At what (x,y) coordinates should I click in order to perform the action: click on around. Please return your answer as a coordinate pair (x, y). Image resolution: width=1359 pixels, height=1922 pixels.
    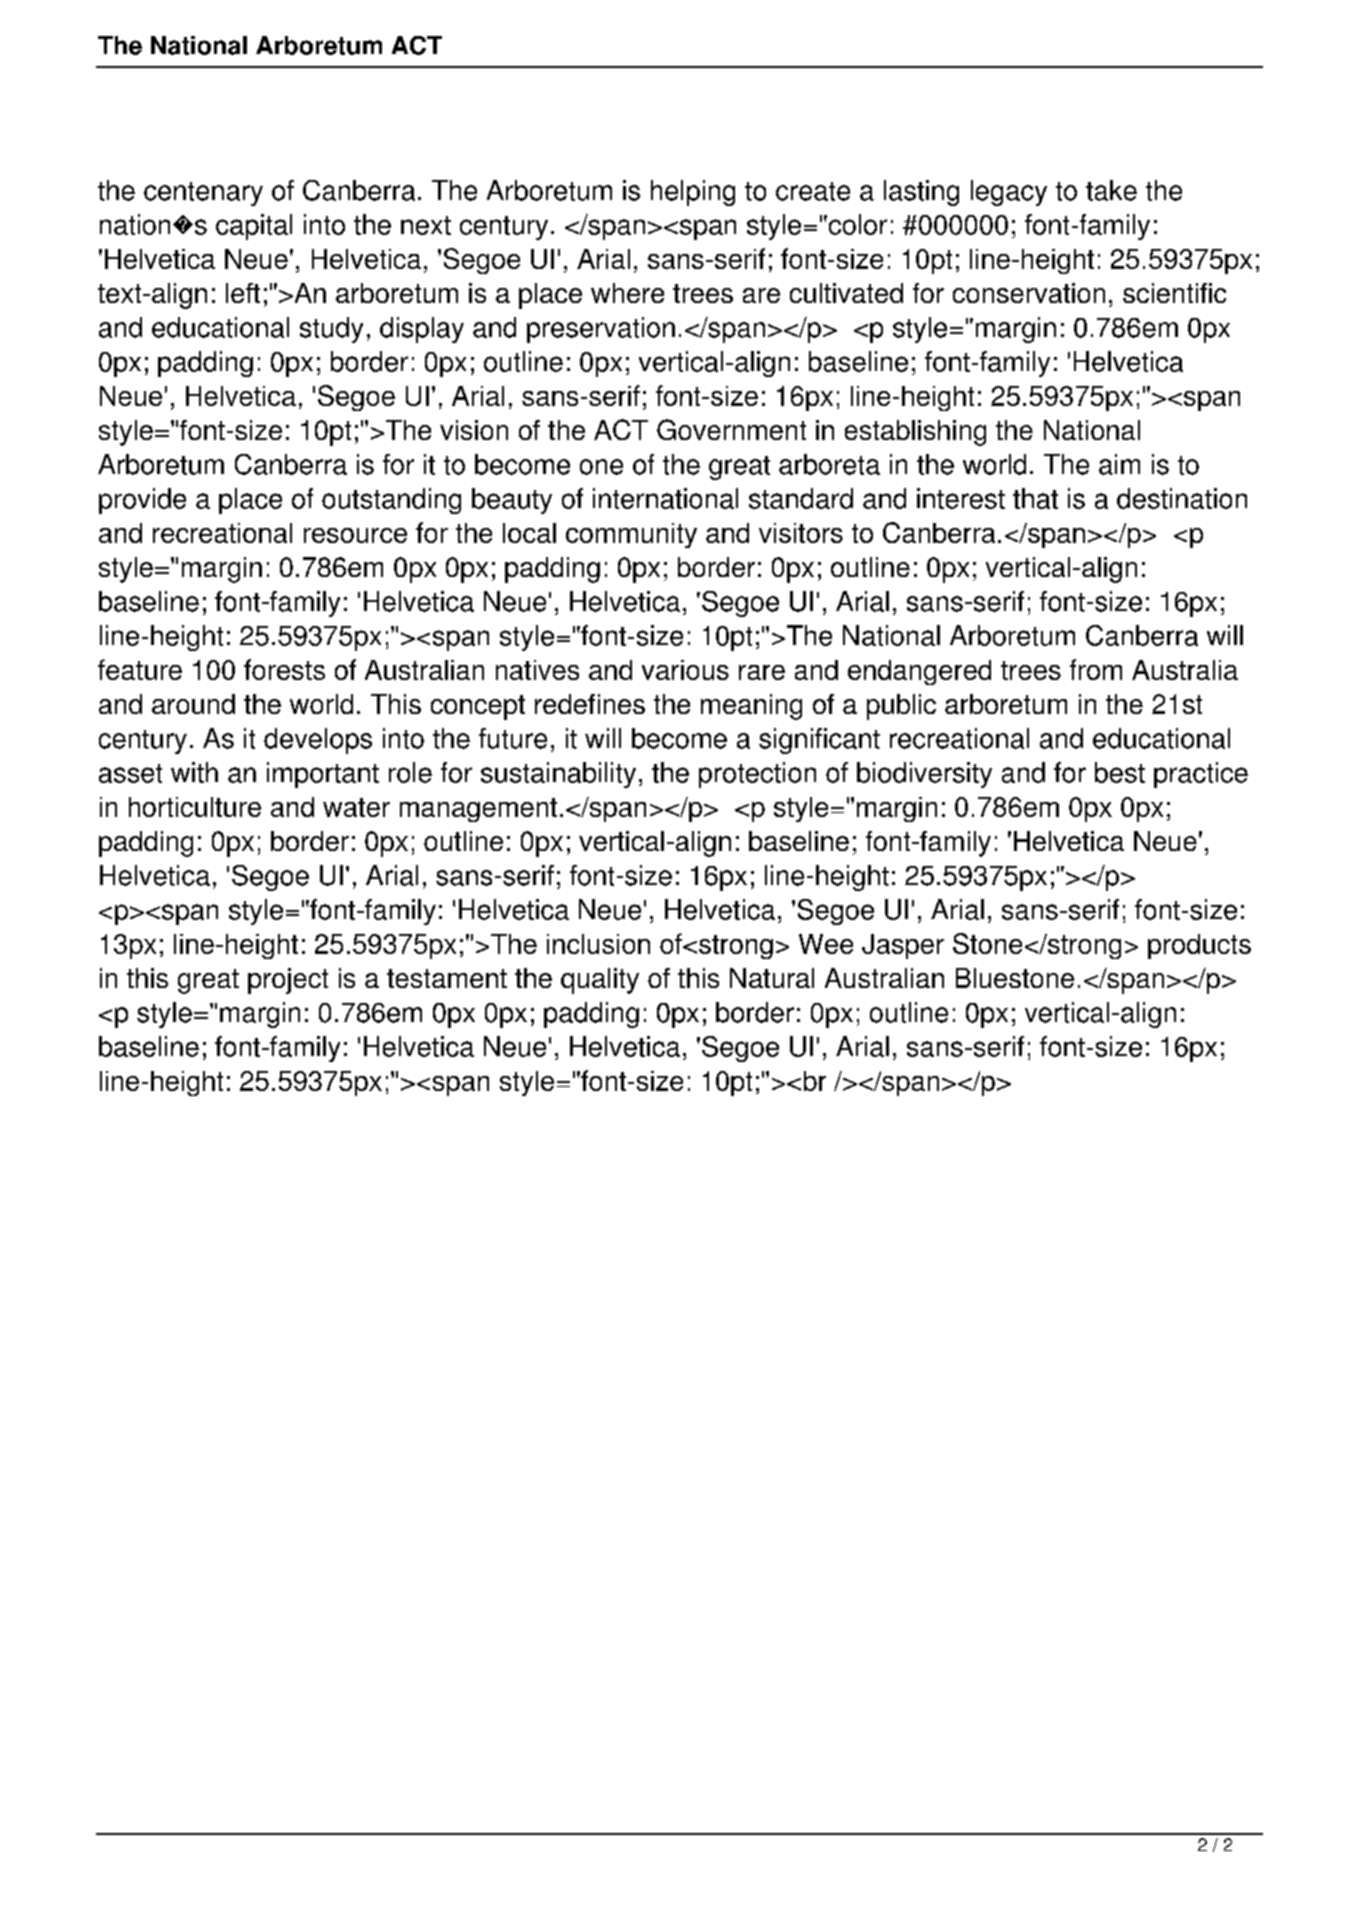
    Looking at the image, I should click on (193, 704).
